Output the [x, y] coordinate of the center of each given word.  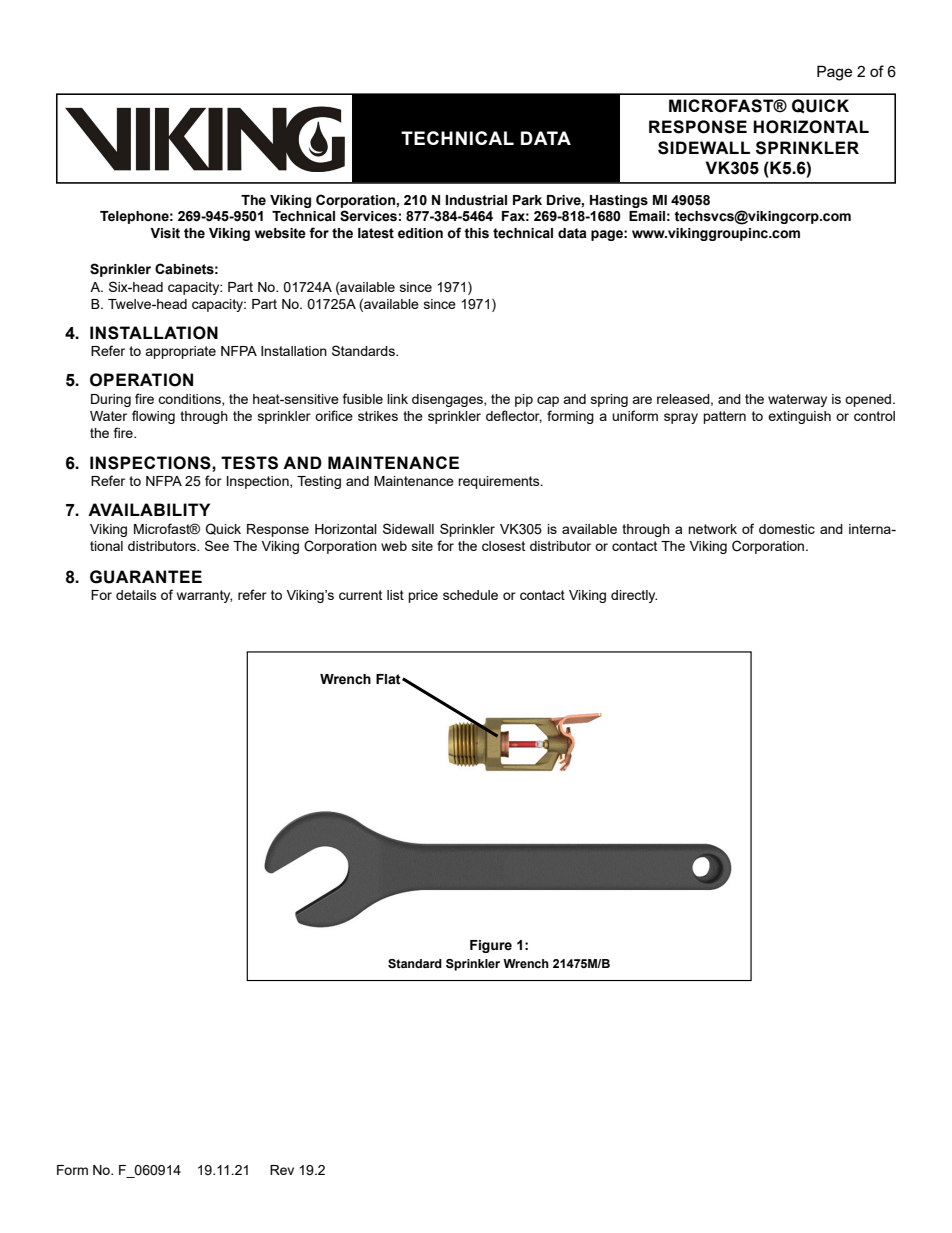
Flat [389, 679]
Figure [491, 946]
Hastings [619, 201]
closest [503, 546]
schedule [470, 595]
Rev [282, 1170]
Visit [165, 233]
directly [634, 596]
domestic [787, 529]
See [217, 545]
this [476, 233]
